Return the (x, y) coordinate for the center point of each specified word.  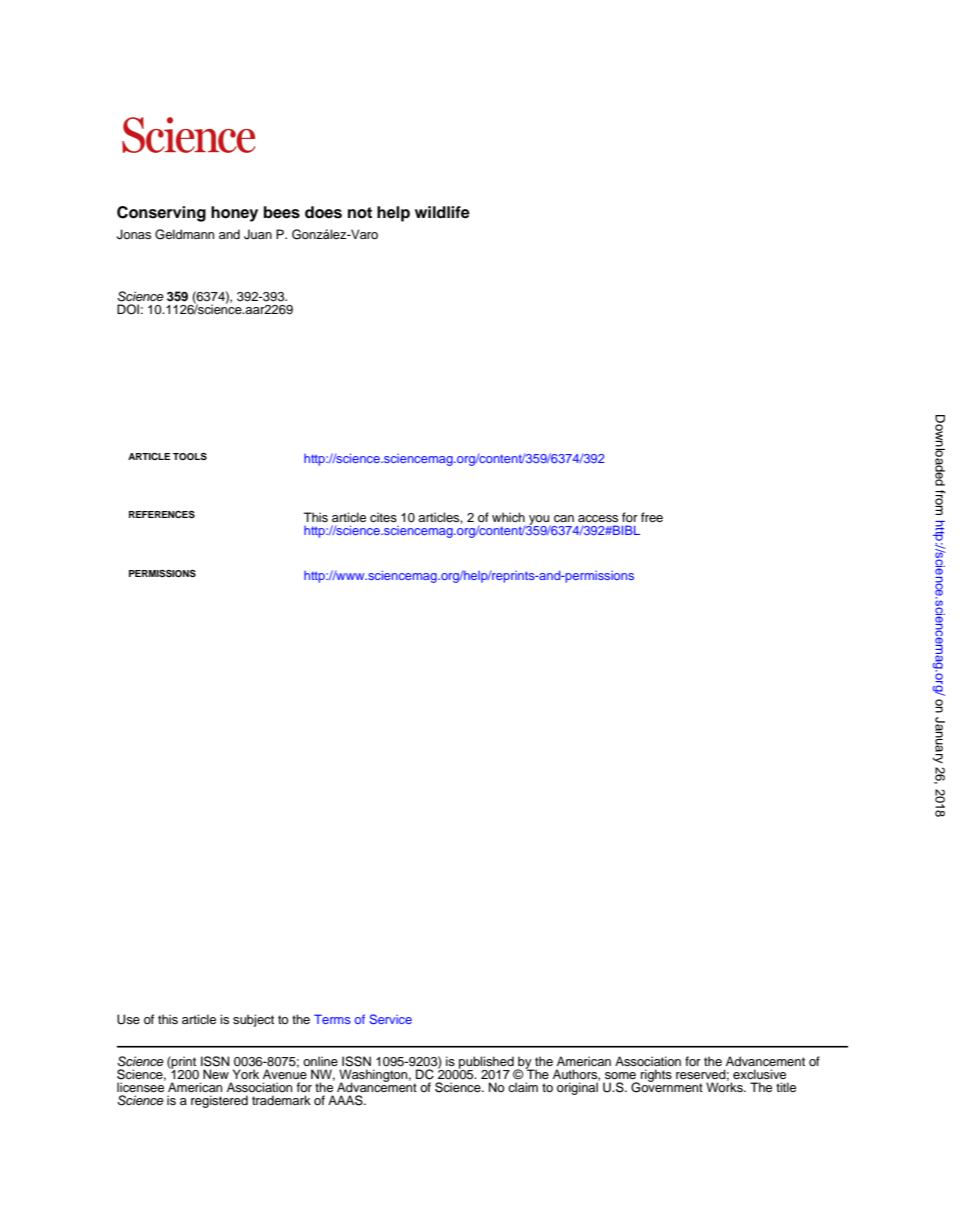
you (539, 521)
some (620, 1075)
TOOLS (190, 456)
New (216, 1074)
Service (390, 1019)
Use (128, 1019)
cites (383, 517)
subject (253, 1020)
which (508, 517)
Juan (258, 234)
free (652, 517)
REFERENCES (162, 514)
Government (667, 1086)
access (598, 518)
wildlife (442, 212)
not (360, 213)
